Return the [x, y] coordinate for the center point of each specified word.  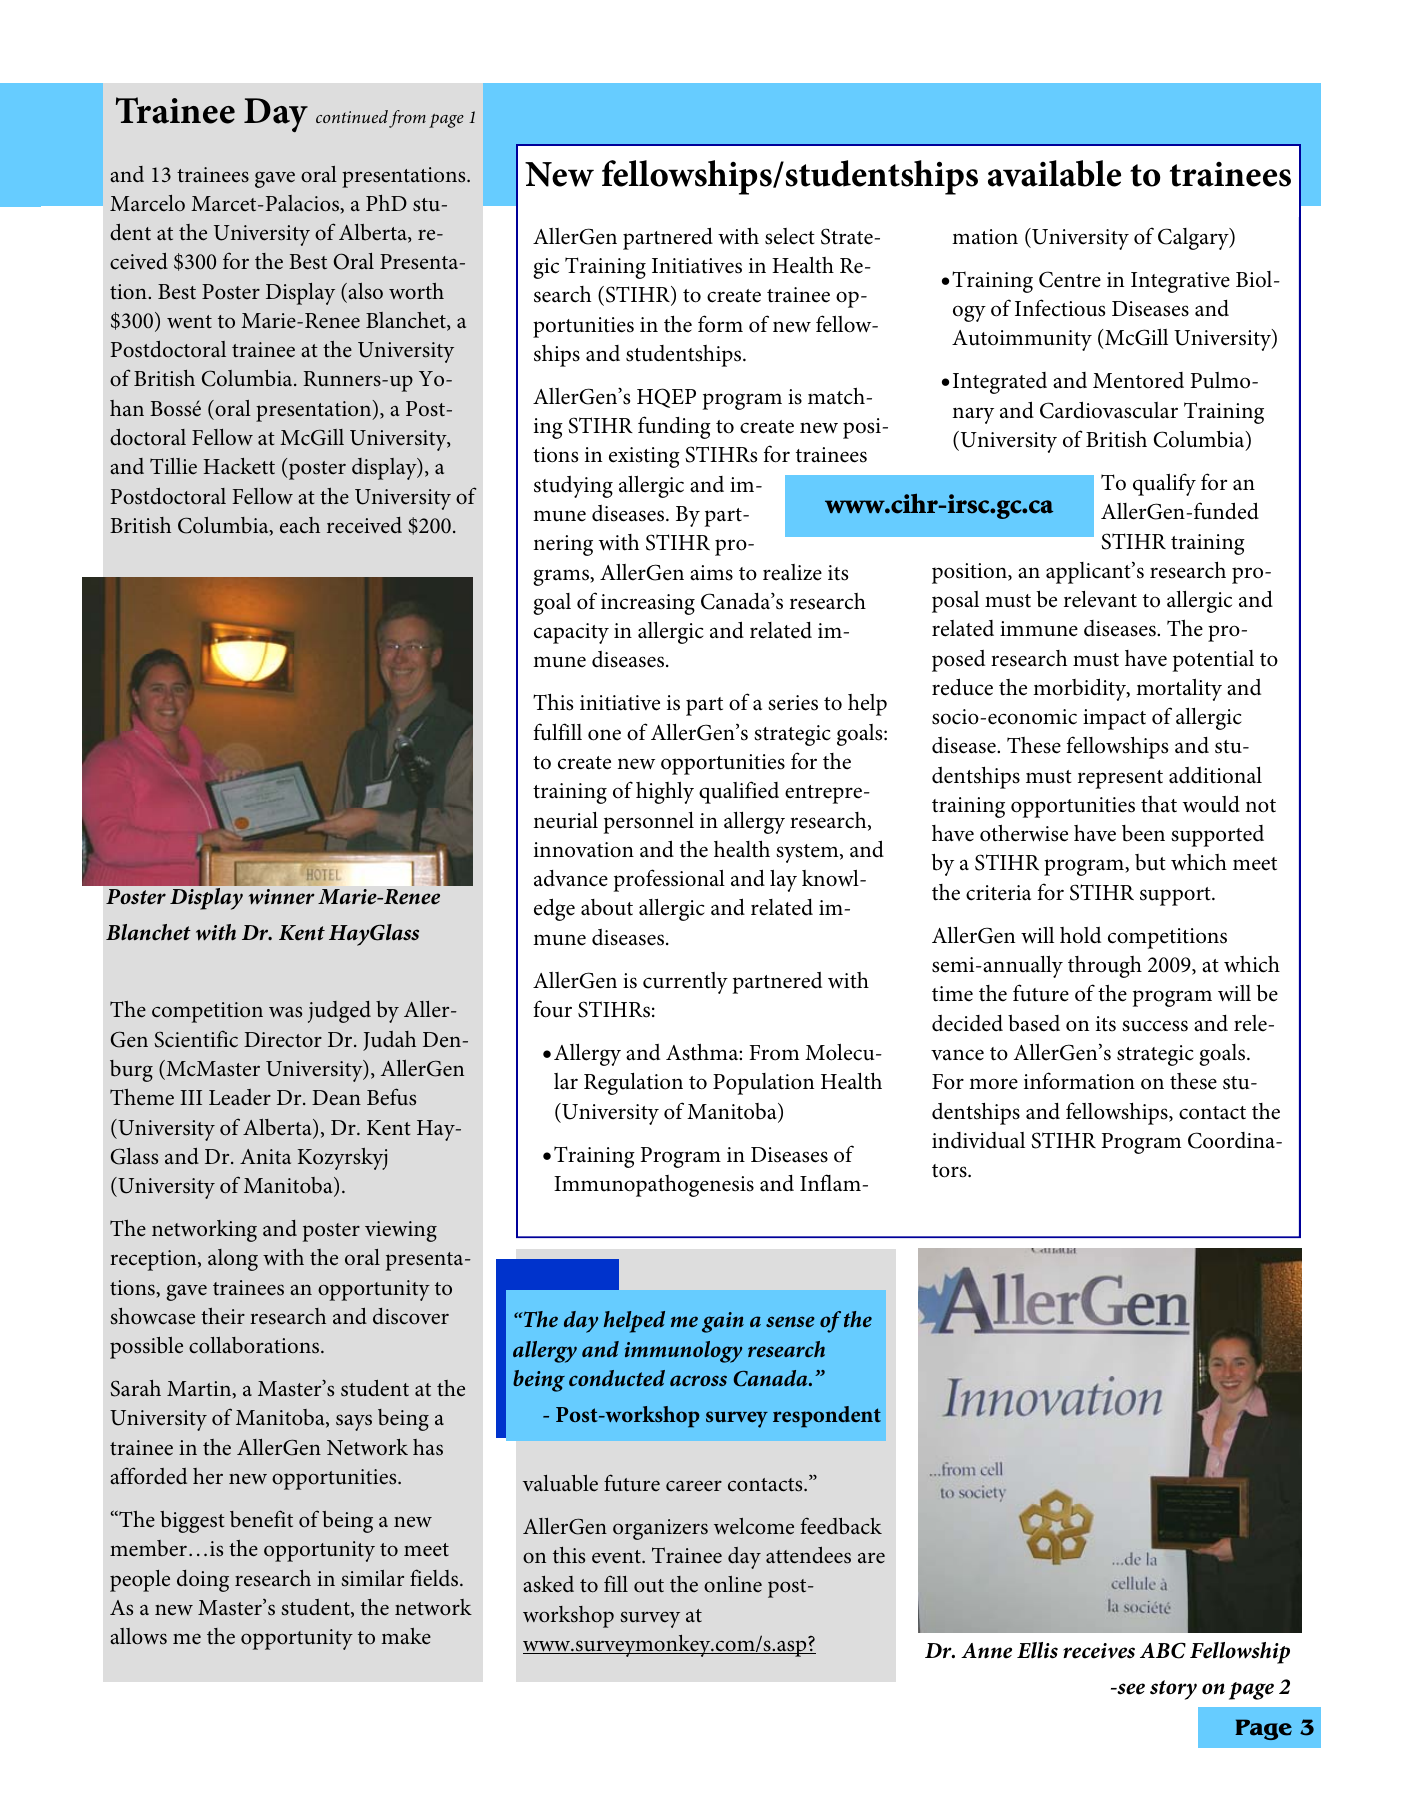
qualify [1164, 484]
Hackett [239, 466]
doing [203, 1581]
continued [352, 116]
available [1054, 173]
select [790, 236]
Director [283, 1040]
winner [281, 897]
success [1155, 1026]
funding [674, 427]
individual [978, 1140]
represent [1120, 779]
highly [665, 792]
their [223, 1316]
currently [685, 983]
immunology [683, 1352]
